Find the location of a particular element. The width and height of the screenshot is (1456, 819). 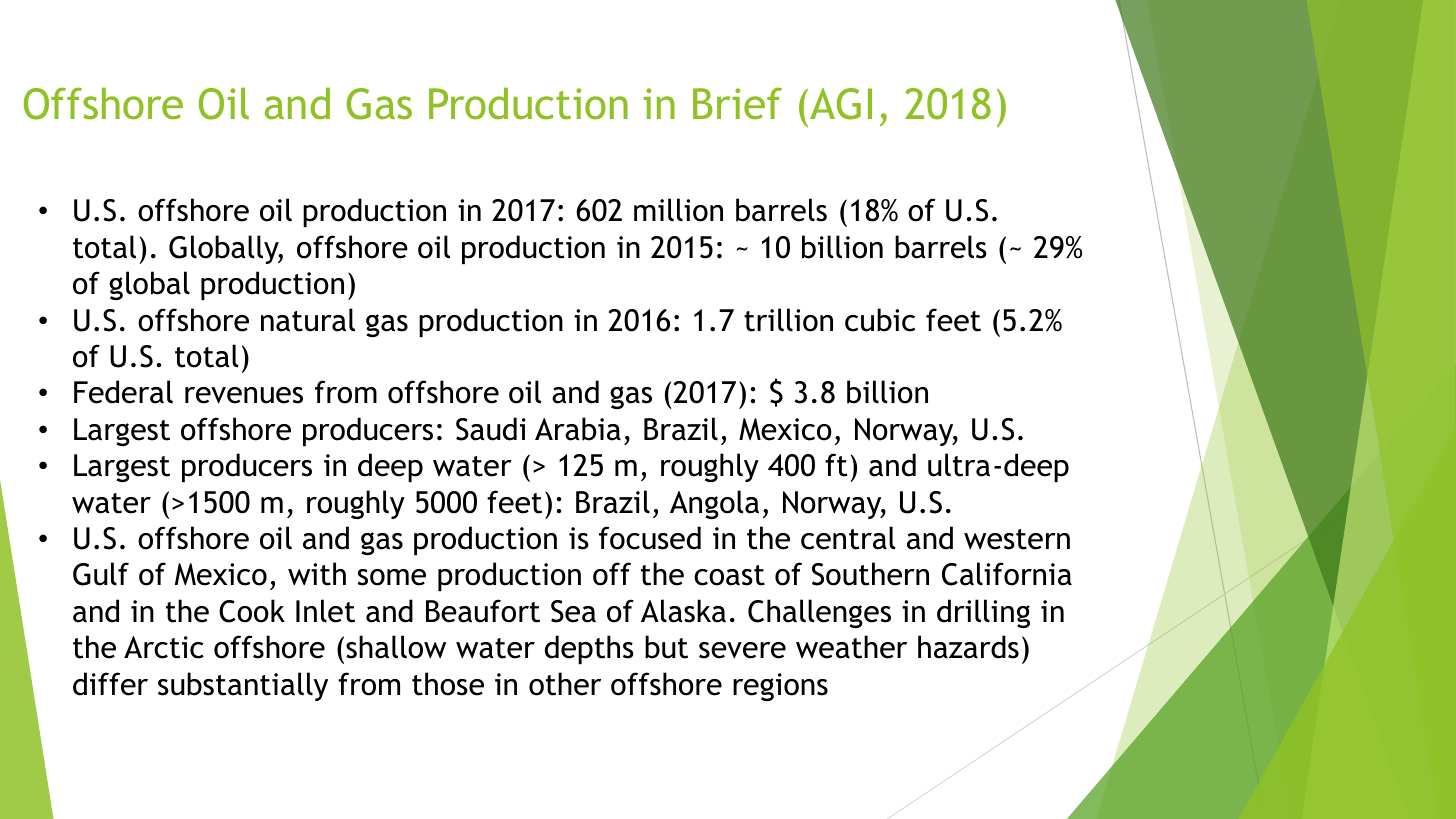

AGI is located at coordinates (841, 104).
